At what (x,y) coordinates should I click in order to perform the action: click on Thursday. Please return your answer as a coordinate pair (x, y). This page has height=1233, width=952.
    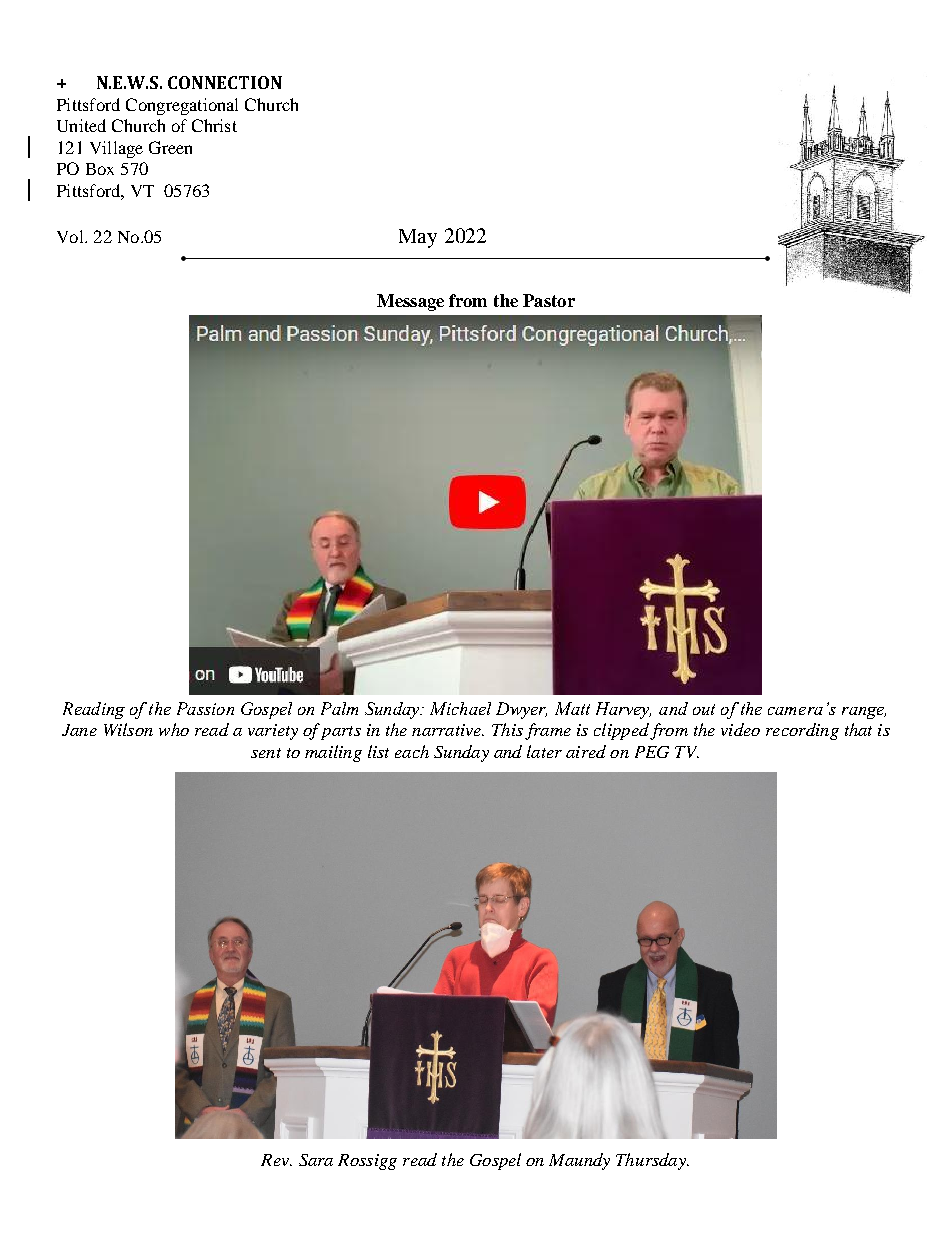
    Looking at the image, I should click on (652, 1161).
